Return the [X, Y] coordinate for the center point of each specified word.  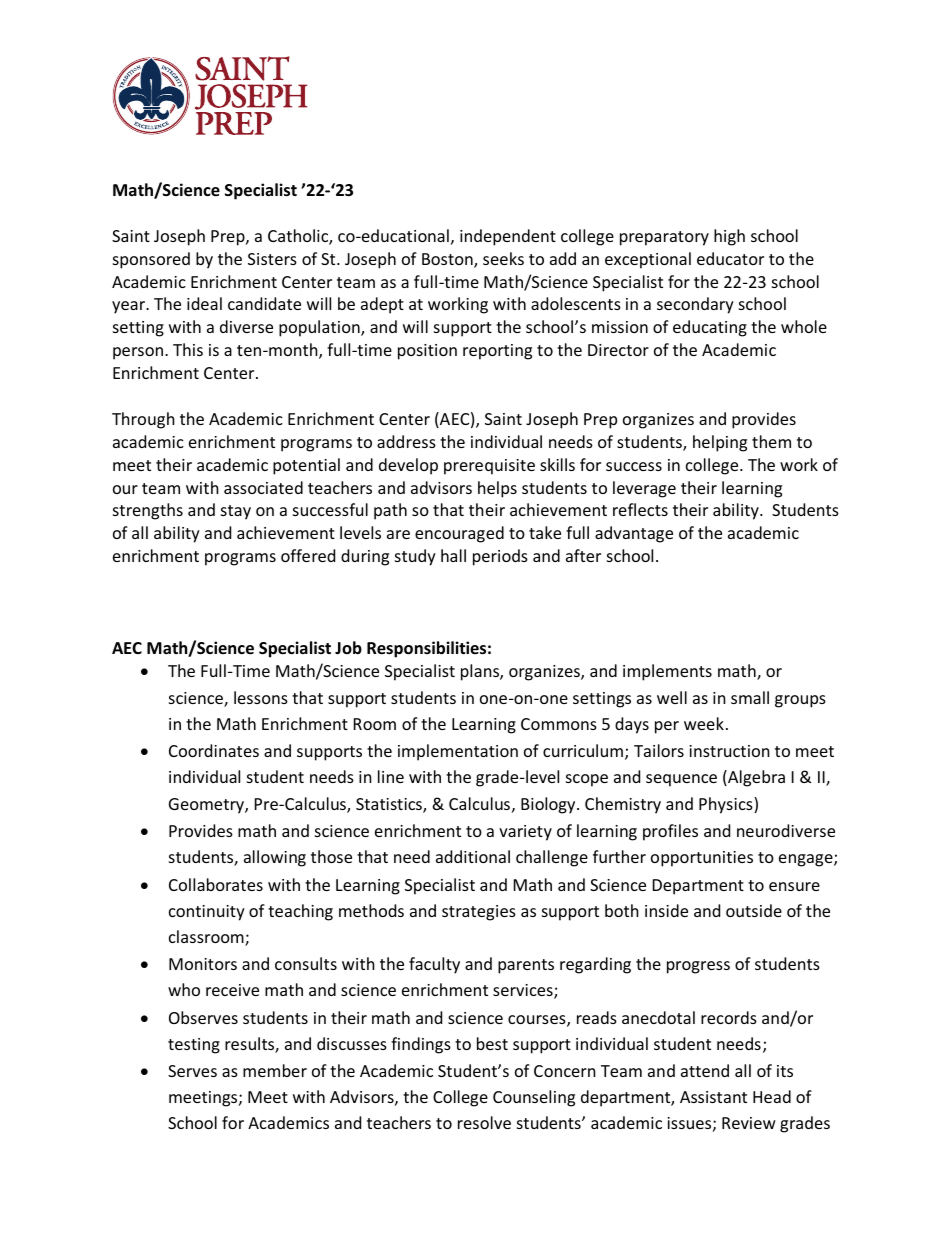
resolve [484, 1122]
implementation [458, 752]
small [750, 697]
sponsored [151, 260]
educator [730, 258]
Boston [448, 260]
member [275, 1070]
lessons [261, 697]
